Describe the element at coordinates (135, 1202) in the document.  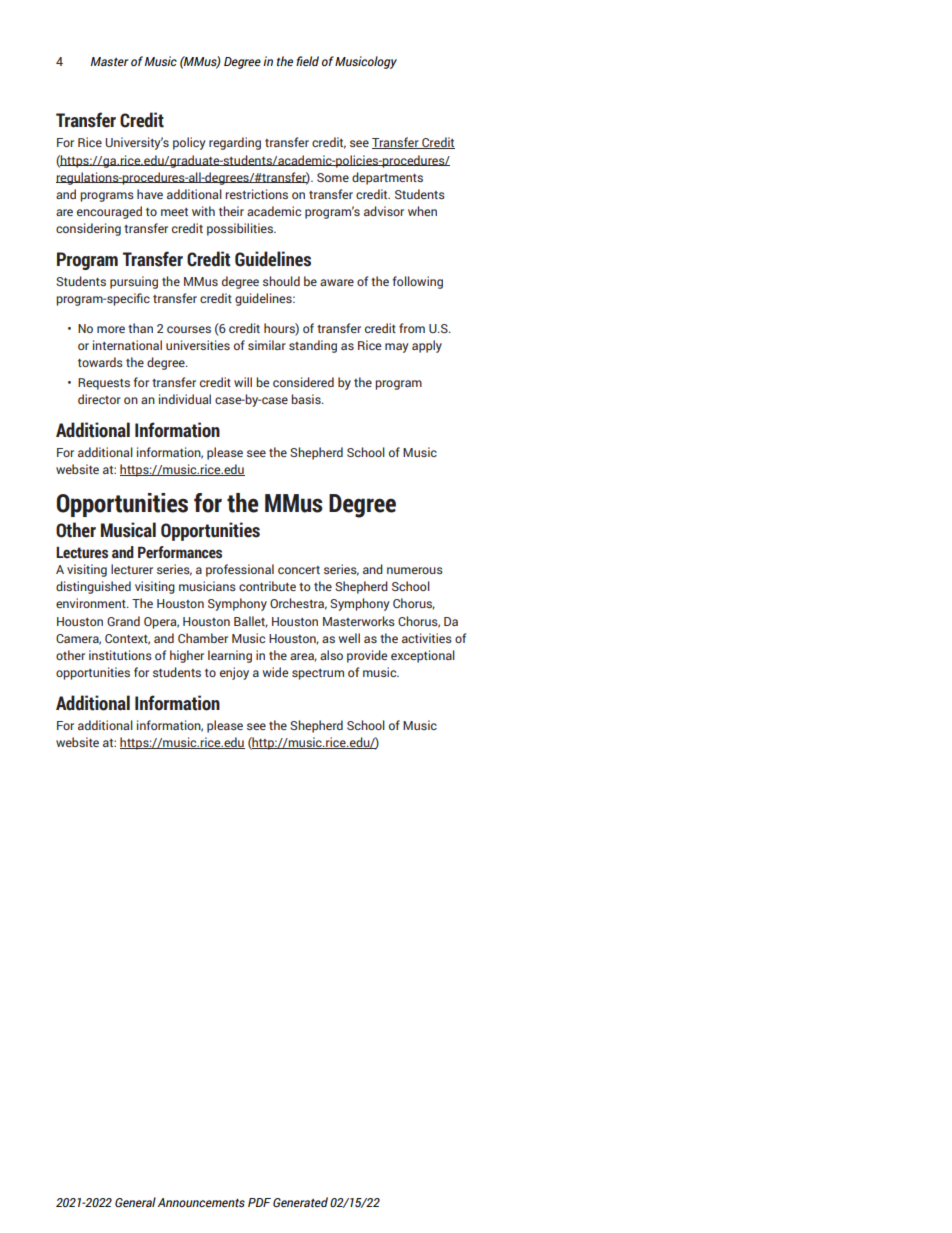
I see `General` at that location.
